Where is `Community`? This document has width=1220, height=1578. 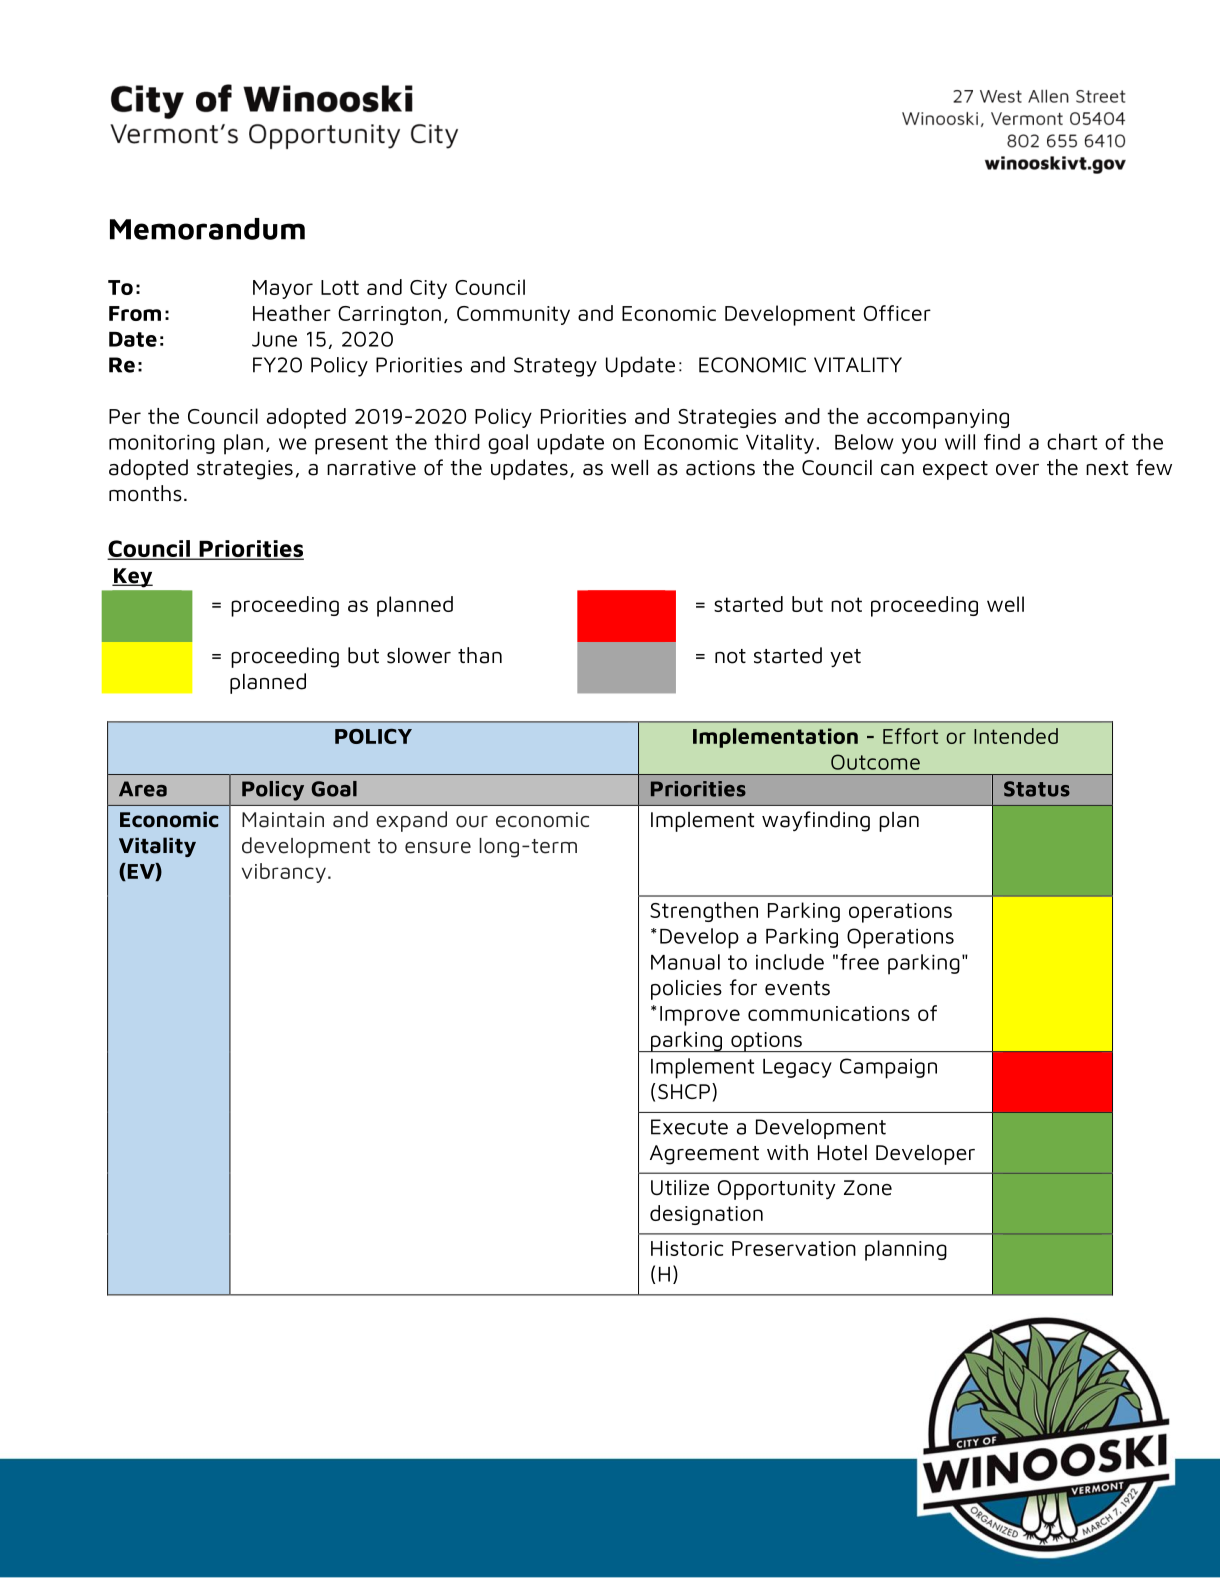 Community is located at coordinates (513, 315).
